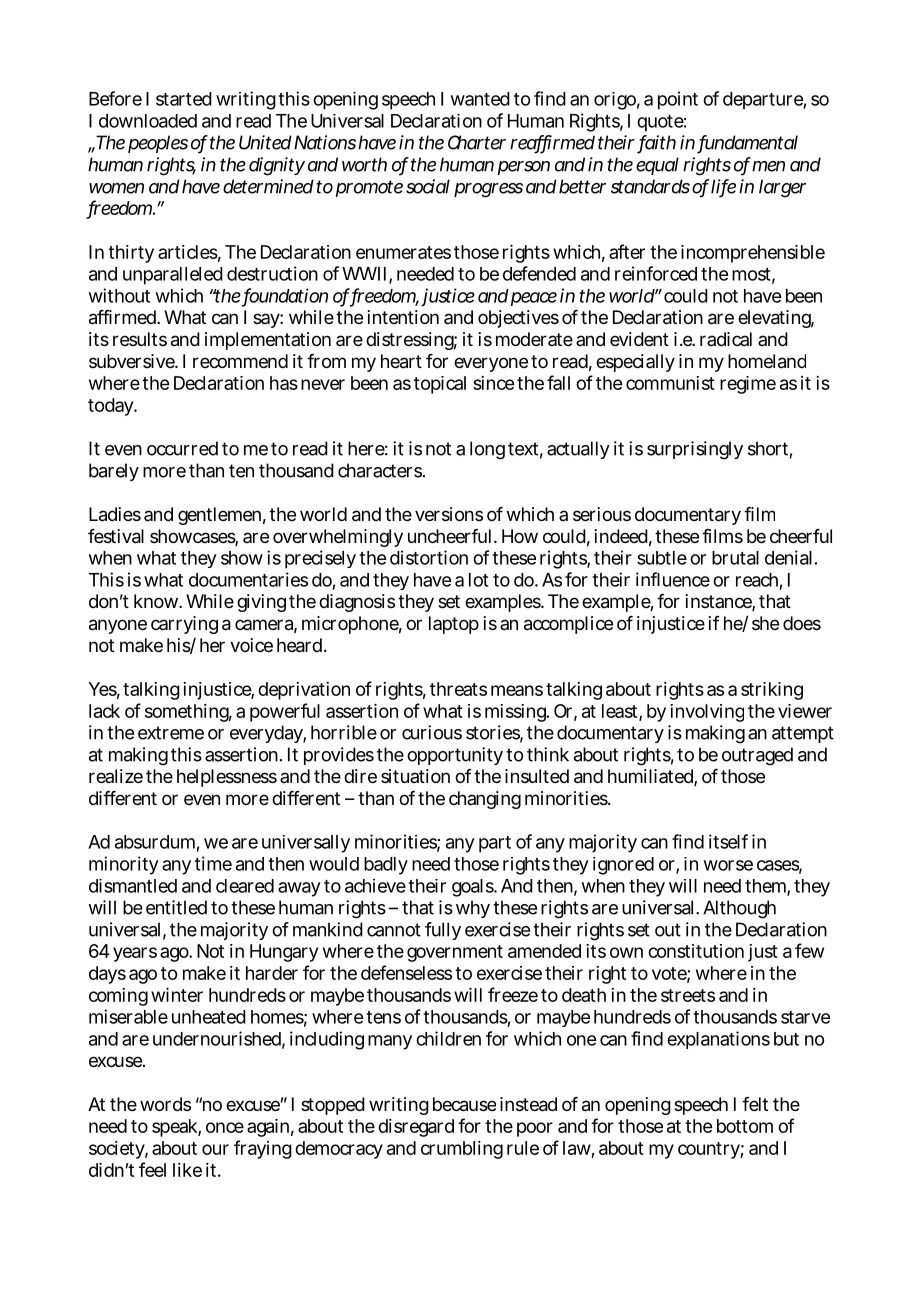 The height and width of the document is (1308, 924). What do you see at coordinates (158, 144) in the document?
I see `peoples` at bounding box center [158, 144].
